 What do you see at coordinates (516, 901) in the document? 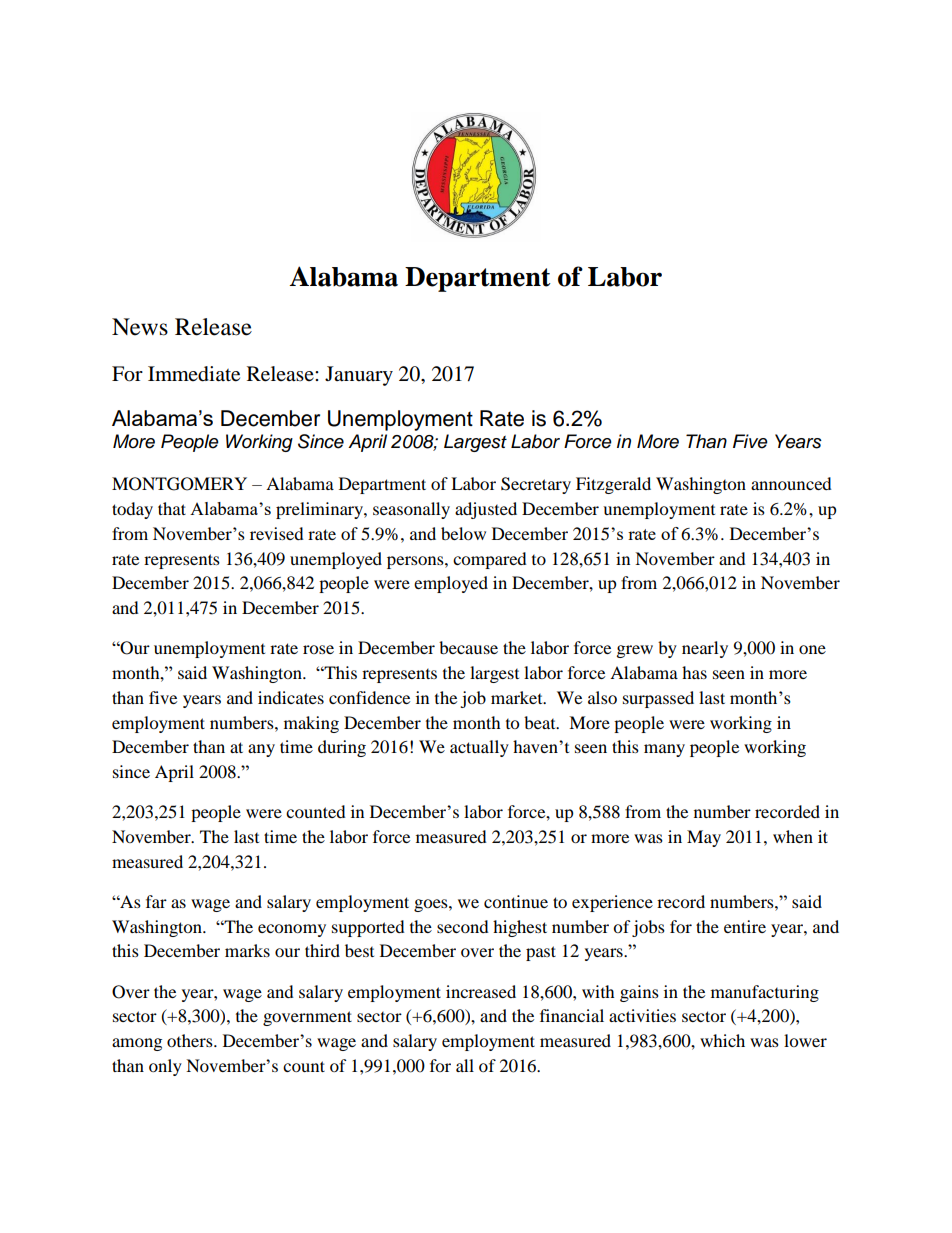
I see `continue` at bounding box center [516, 901].
